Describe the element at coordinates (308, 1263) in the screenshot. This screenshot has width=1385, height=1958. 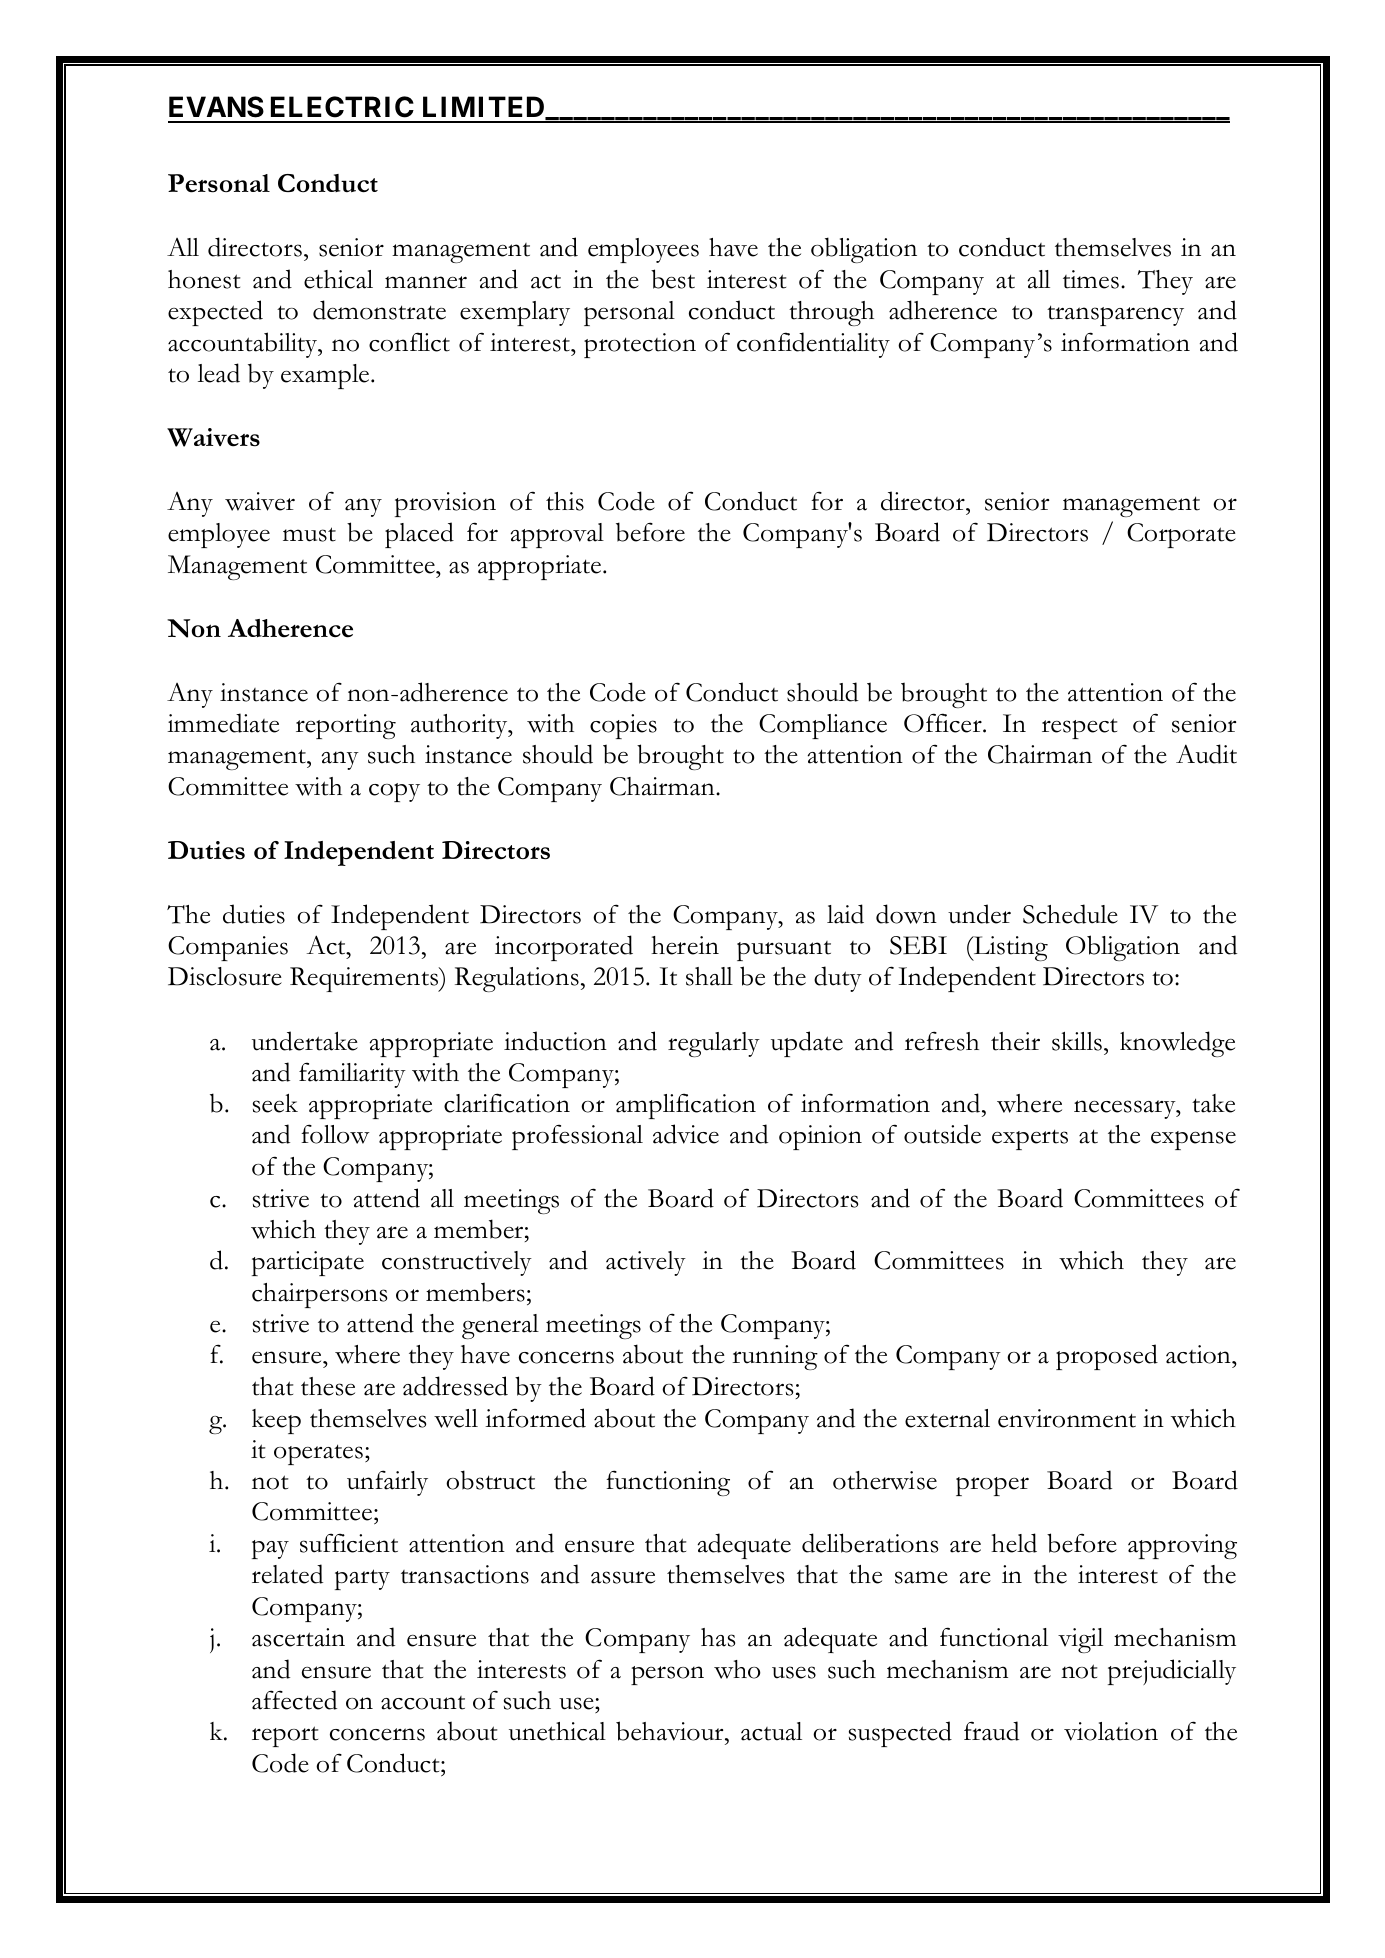
I see `participate` at that location.
